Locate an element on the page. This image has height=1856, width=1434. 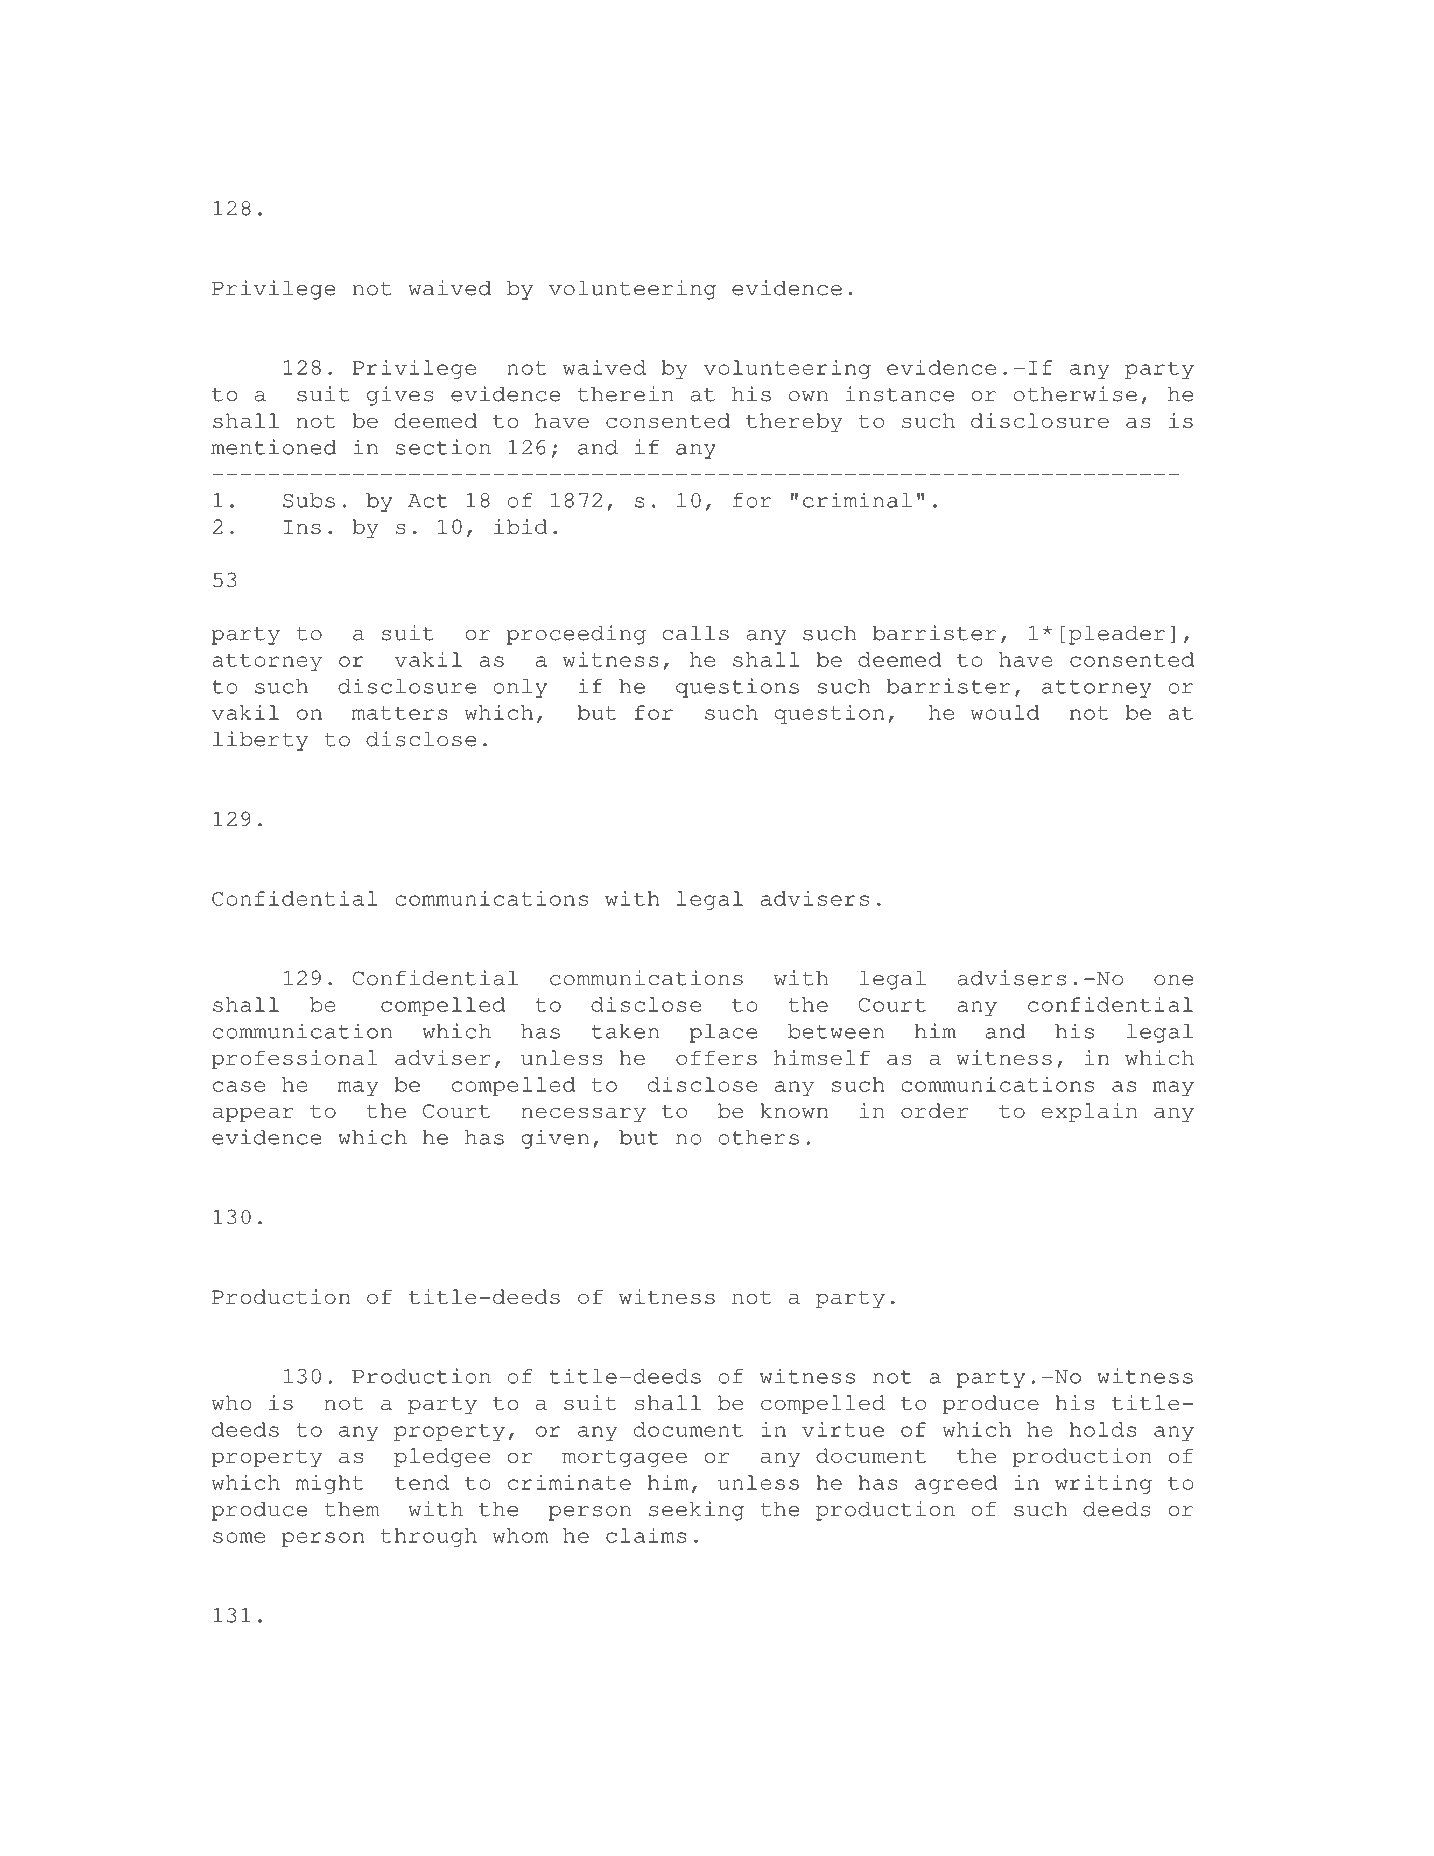
mentioned is located at coordinates (274, 447).
